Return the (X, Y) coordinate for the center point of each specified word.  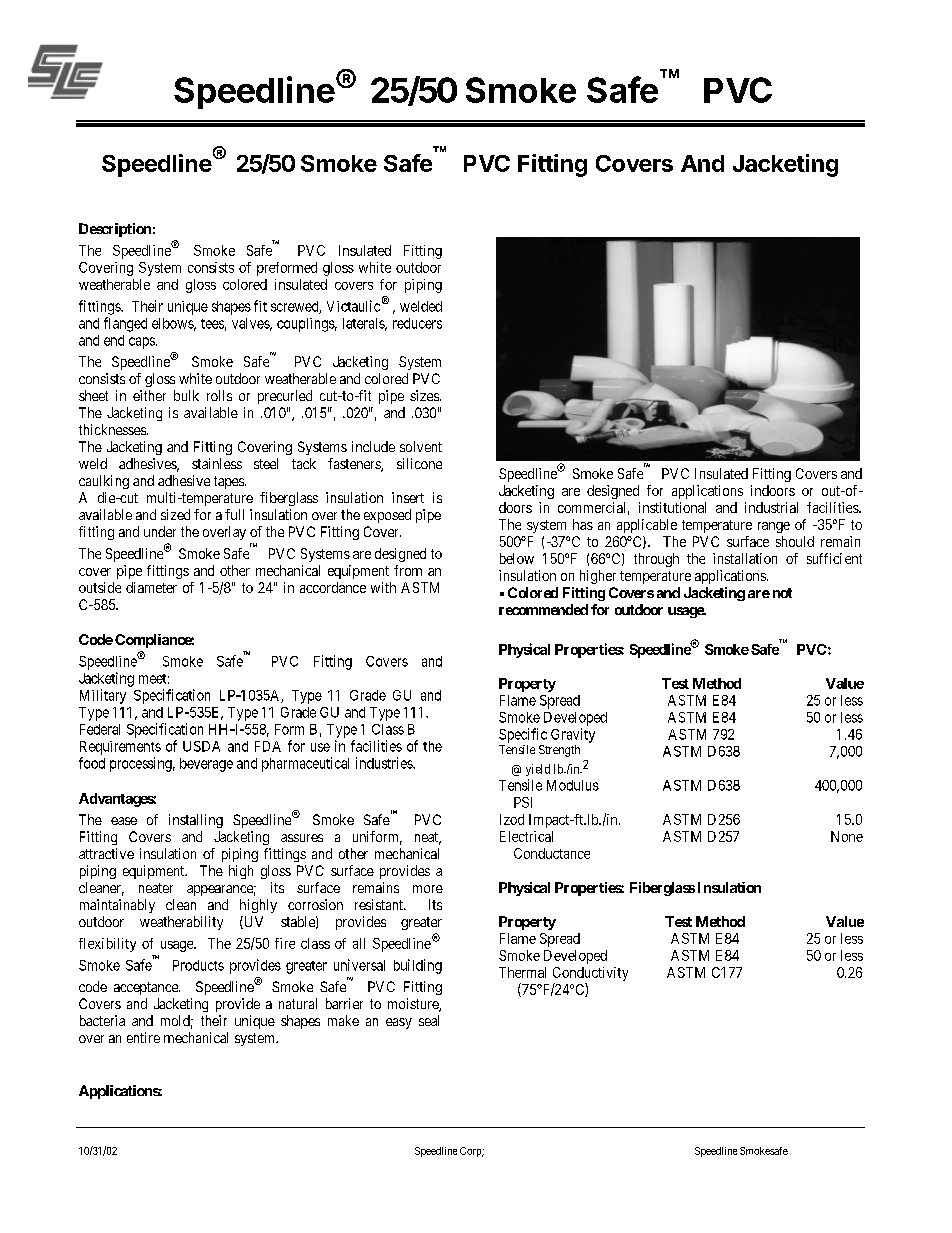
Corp (472, 1152)
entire (143, 1037)
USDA (201, 746)
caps (142, 343)
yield (538, 770)
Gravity (573, 735)
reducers (417, 323)
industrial (771, 507)
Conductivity (590, 974)
